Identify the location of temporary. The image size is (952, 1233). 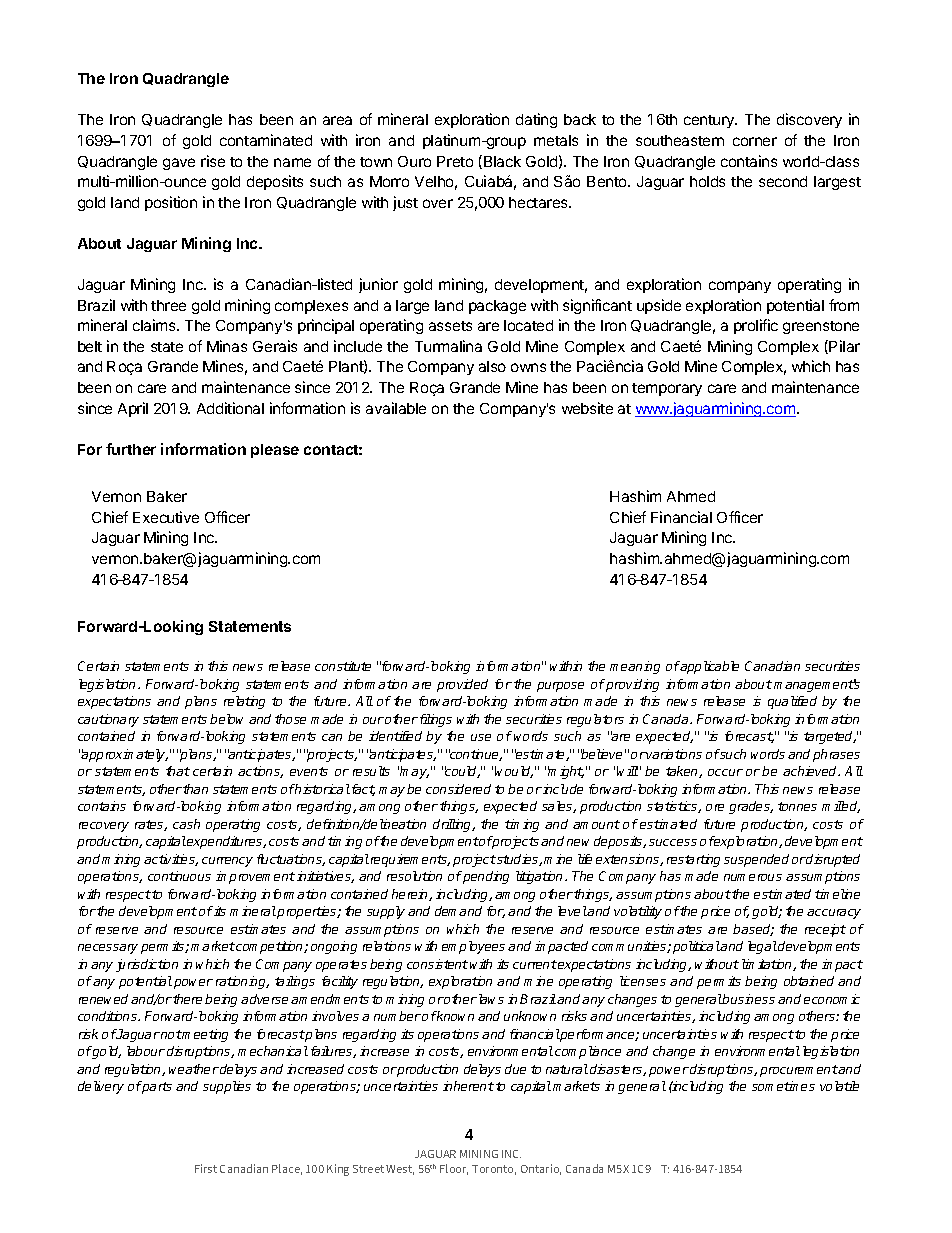
(667, 389).
